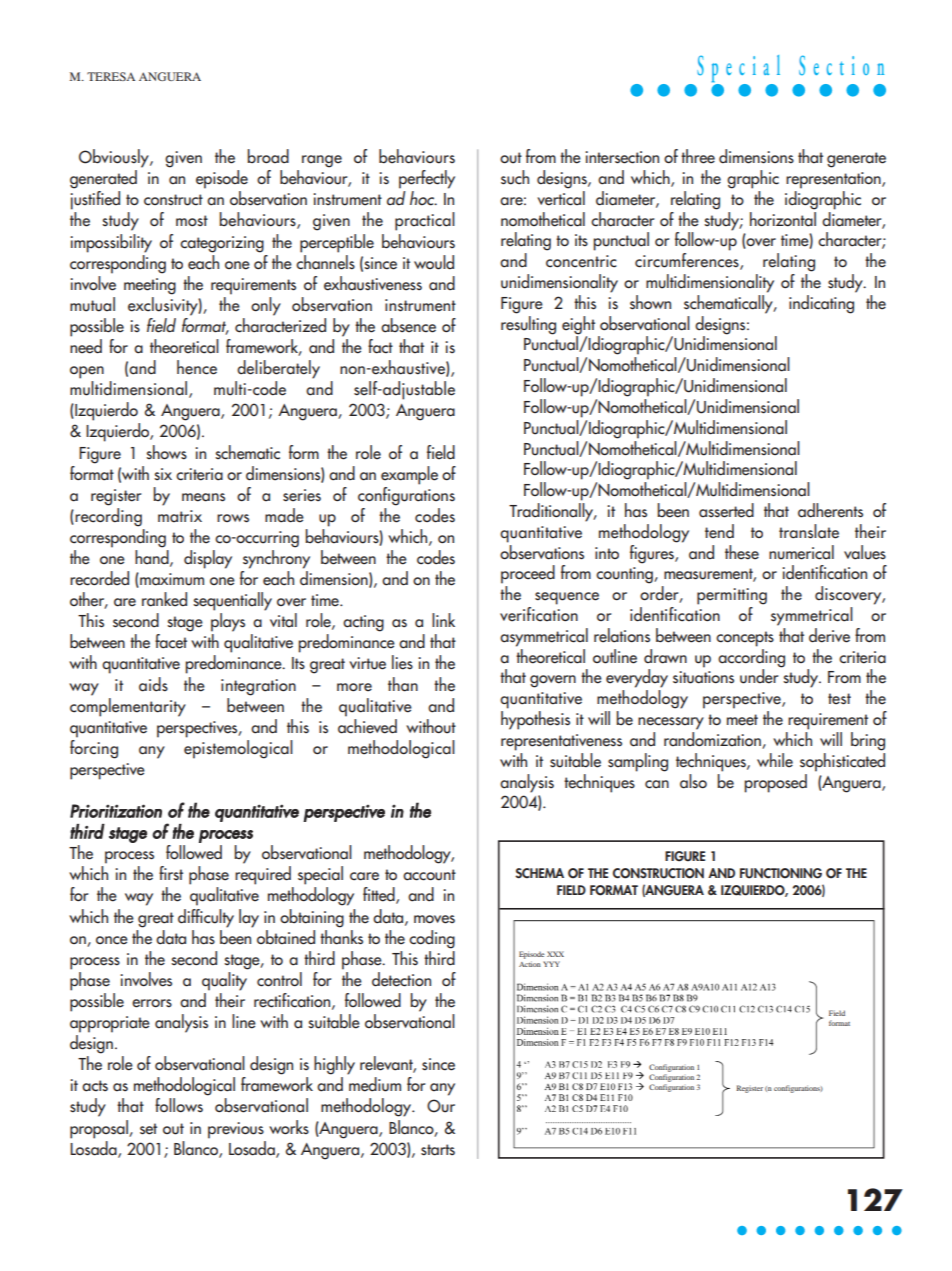 The image size is (952, 1271). Describe the element at coordinates (164, 599) in the screenshot. I see `ranked` at that location.
